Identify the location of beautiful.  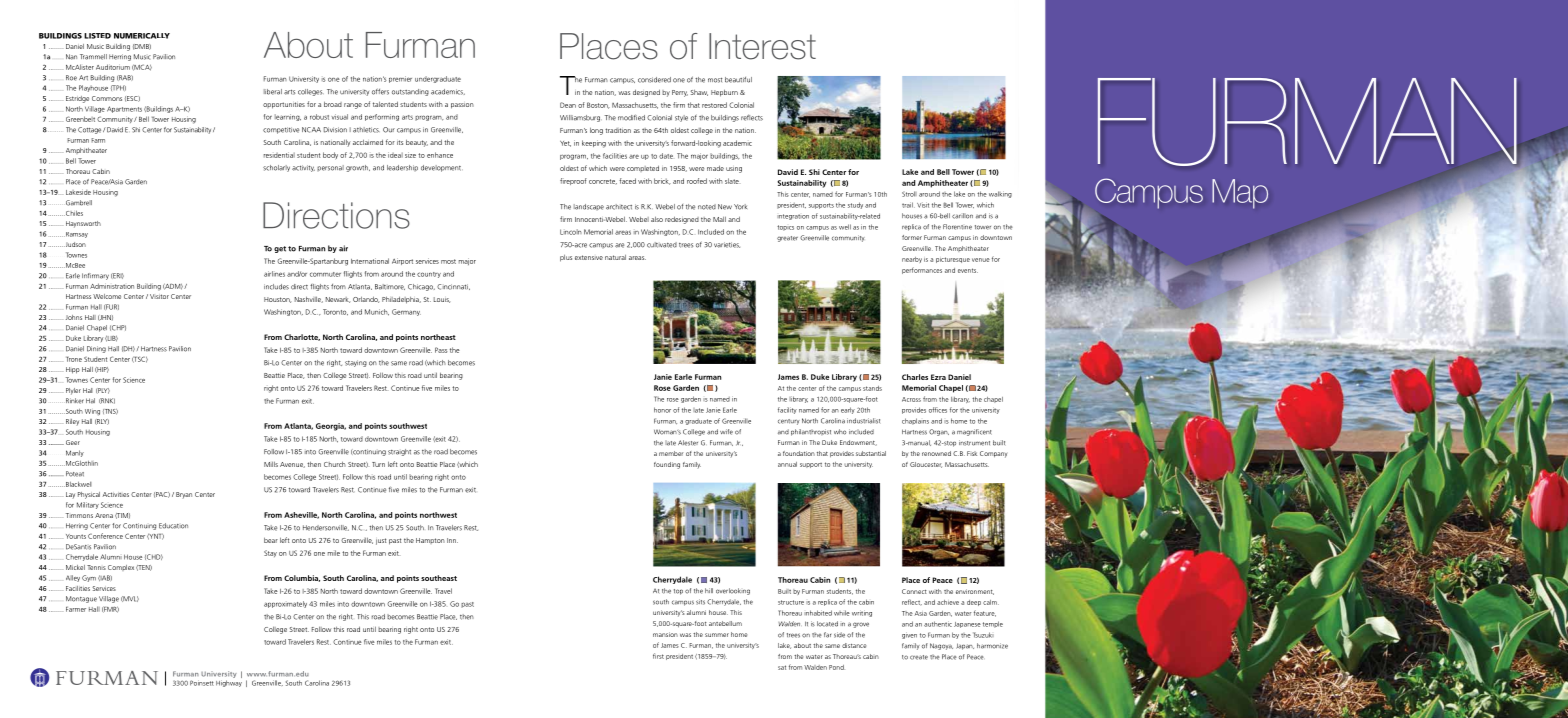
(738, 80).
